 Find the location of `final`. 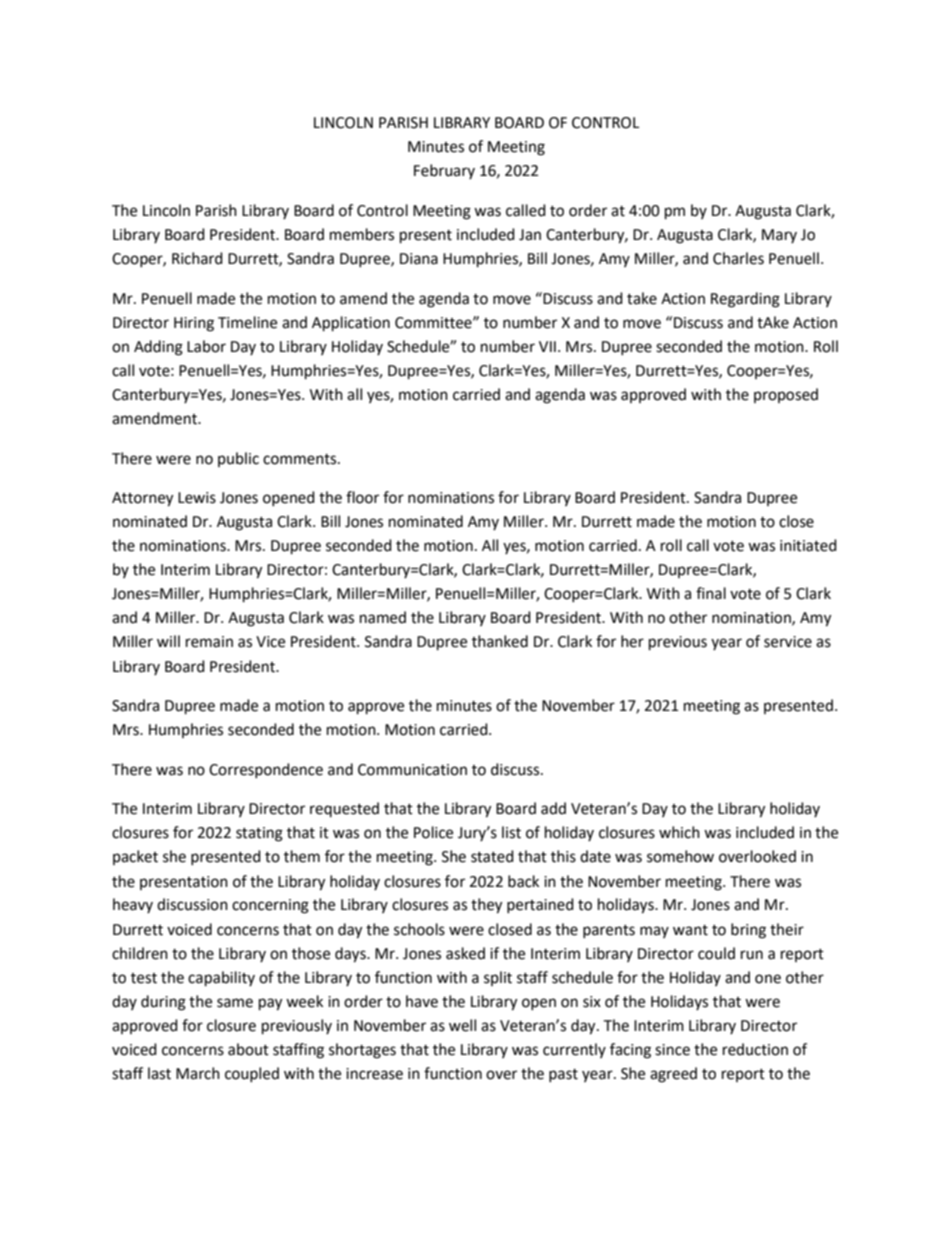

final is located at coordinates (711, 593).
